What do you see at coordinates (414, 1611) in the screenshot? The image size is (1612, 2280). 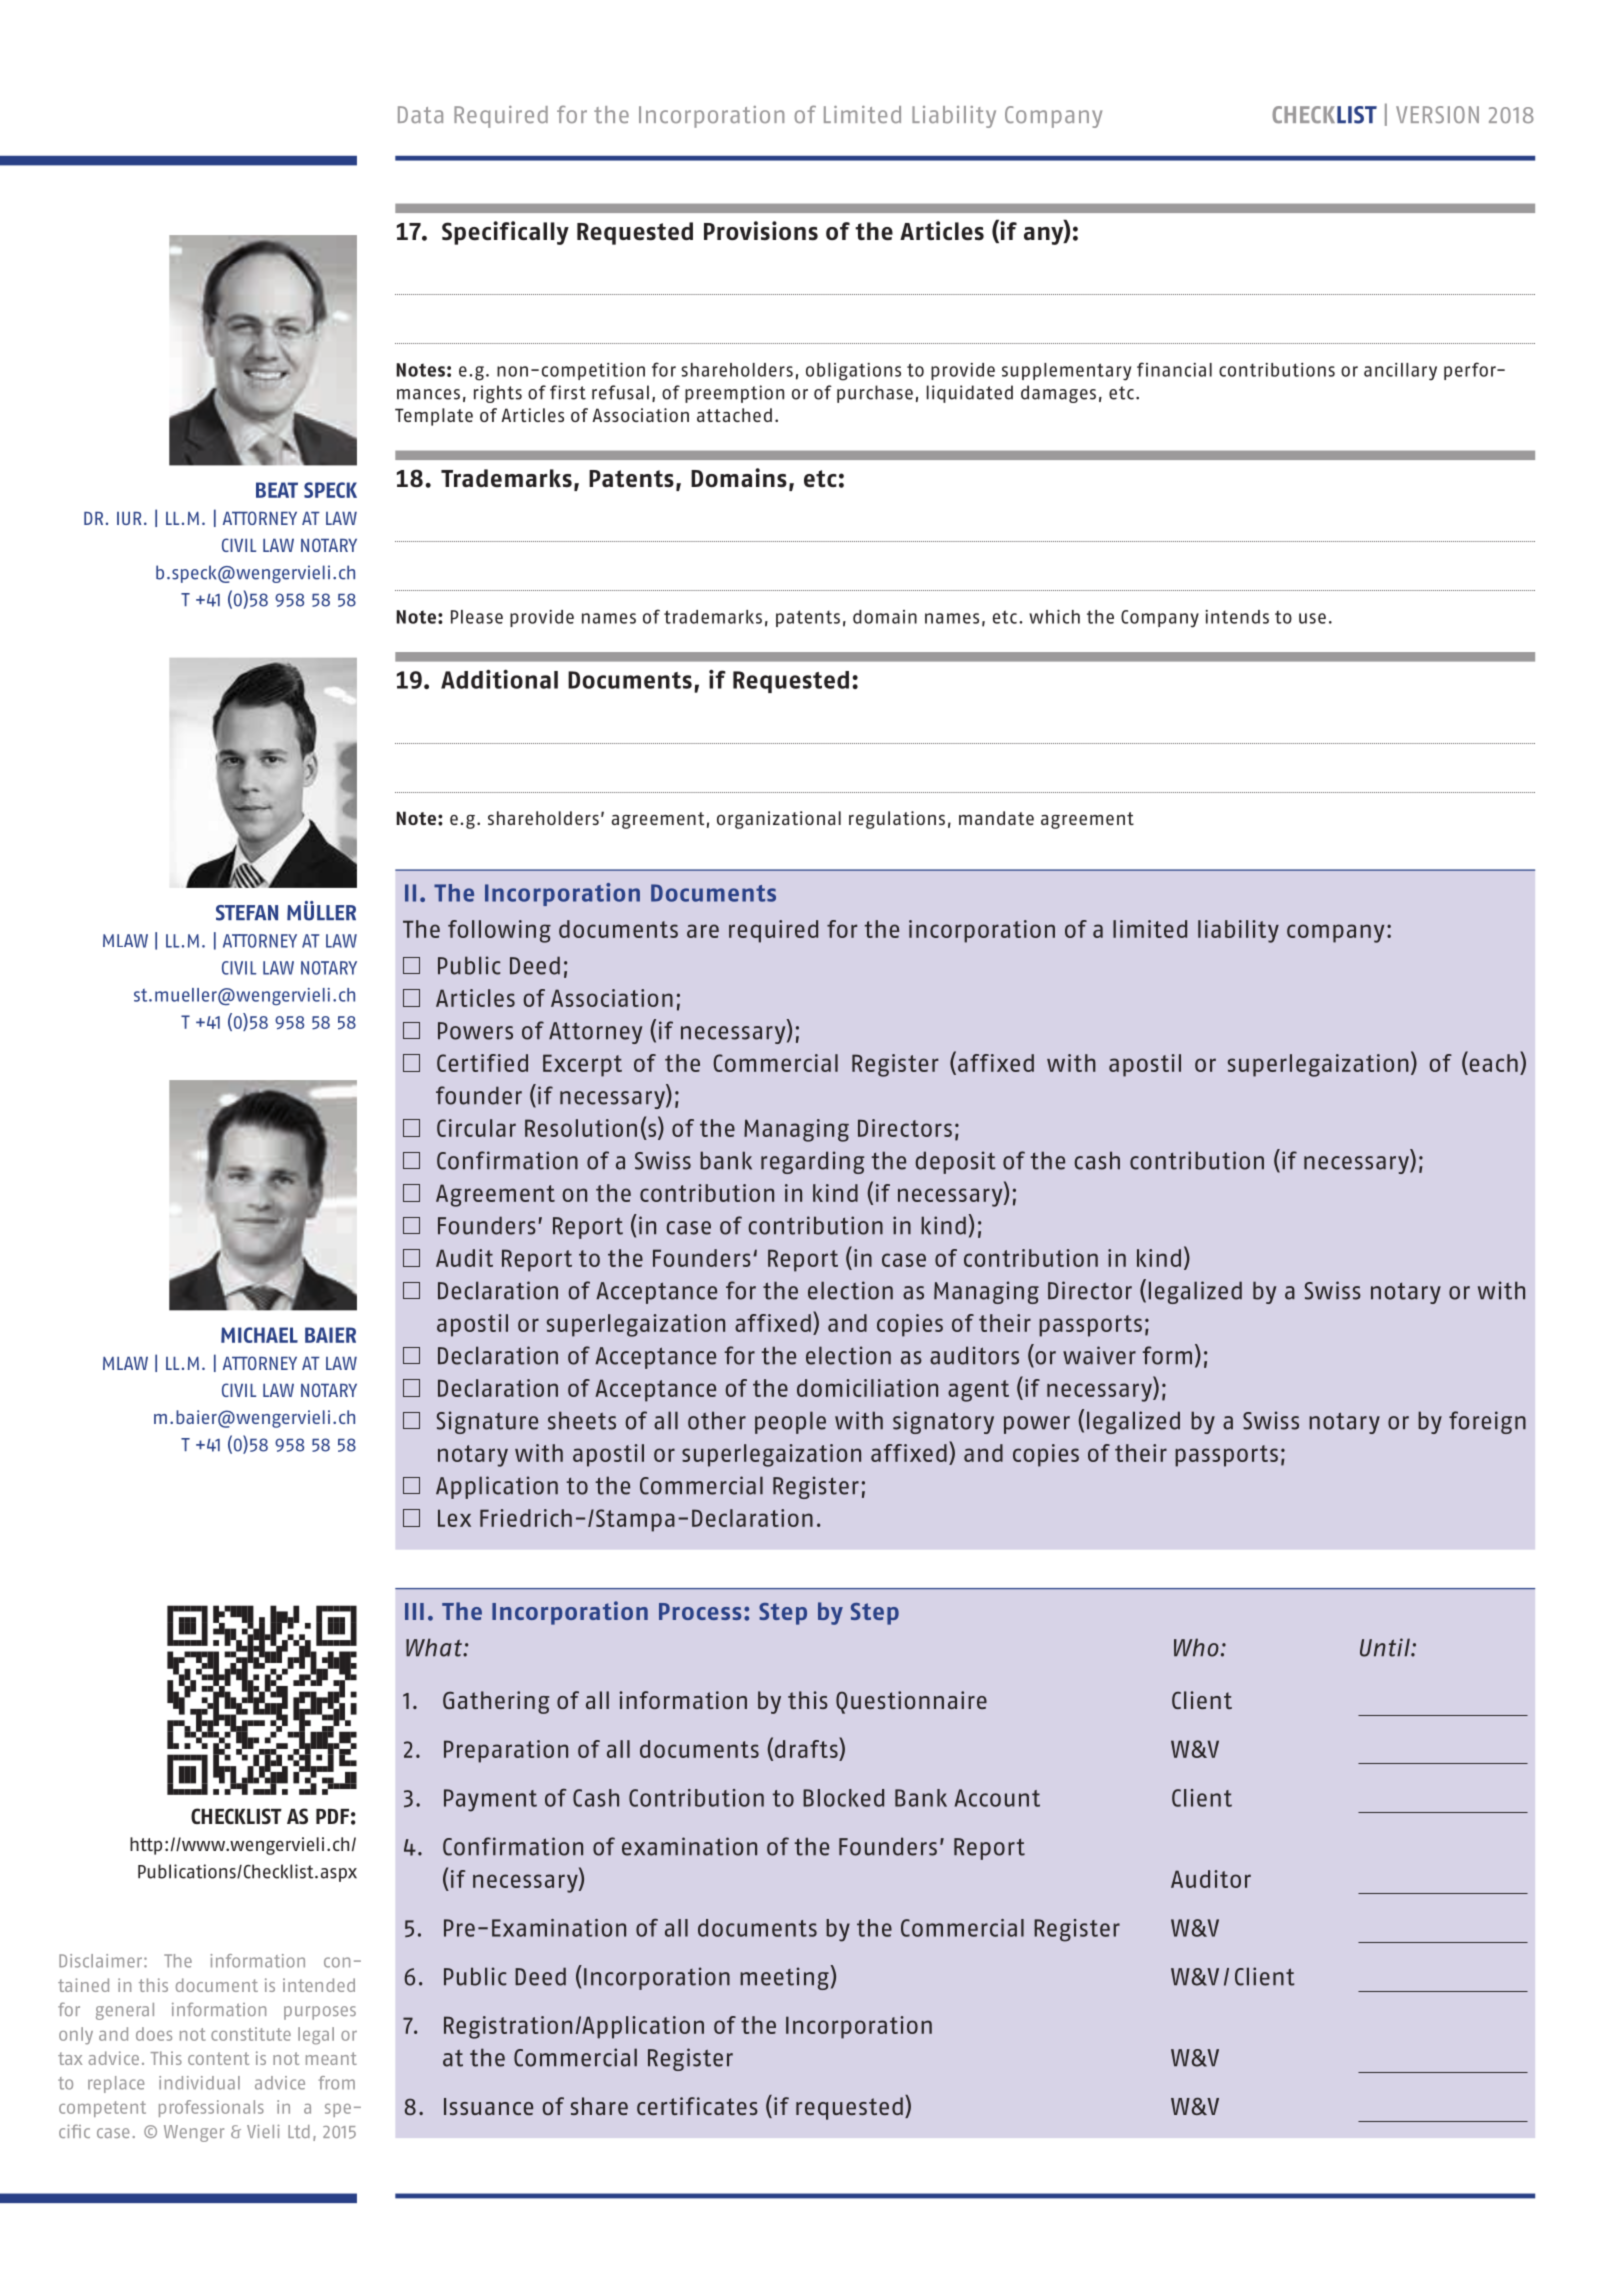 I see `III` at bounding box center [414, 1611].
